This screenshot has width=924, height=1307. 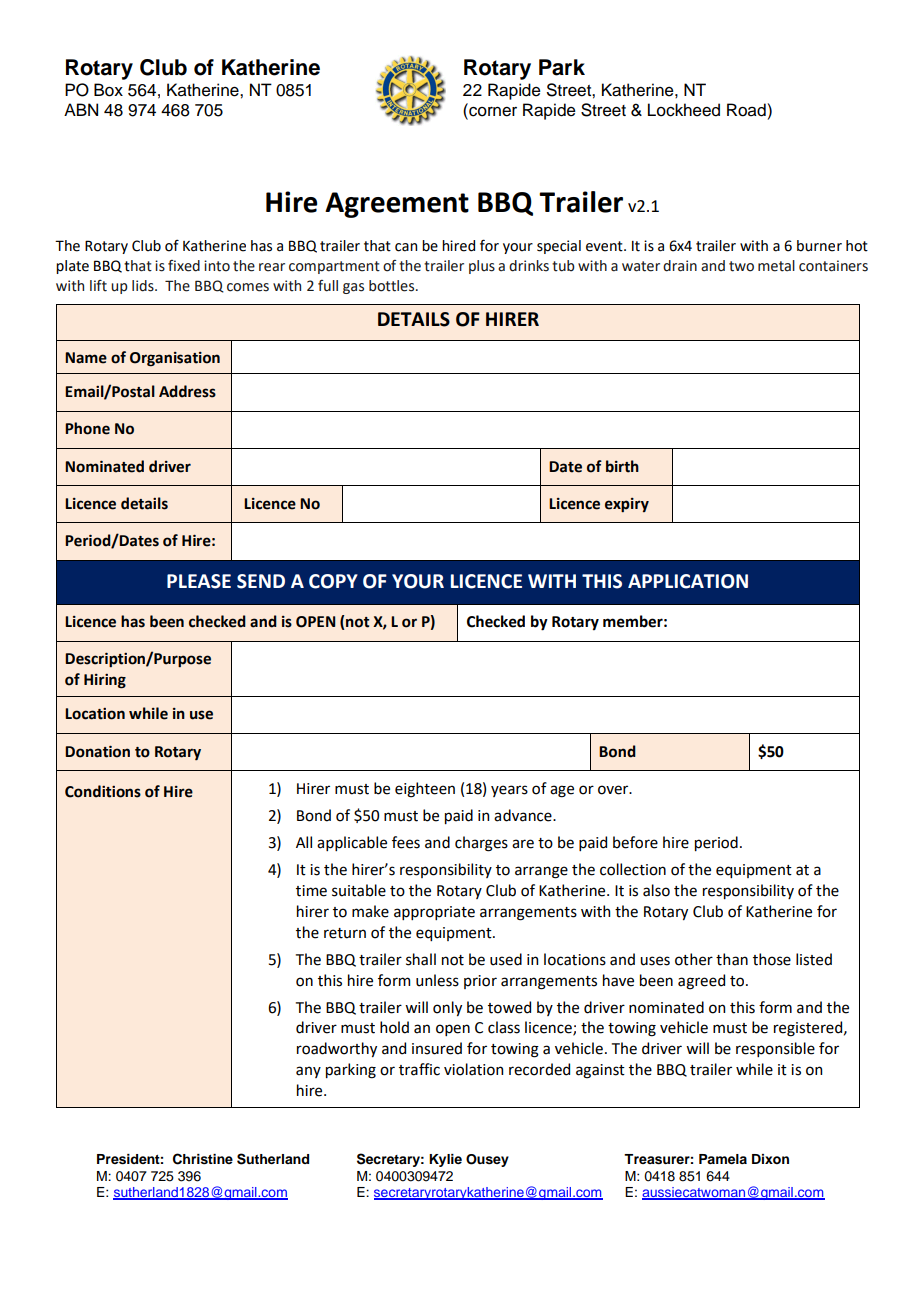 What do you see at coordinates (445, 1160) in the screenshot?
I see `Kylie` at bounding box center [445, 1160].
